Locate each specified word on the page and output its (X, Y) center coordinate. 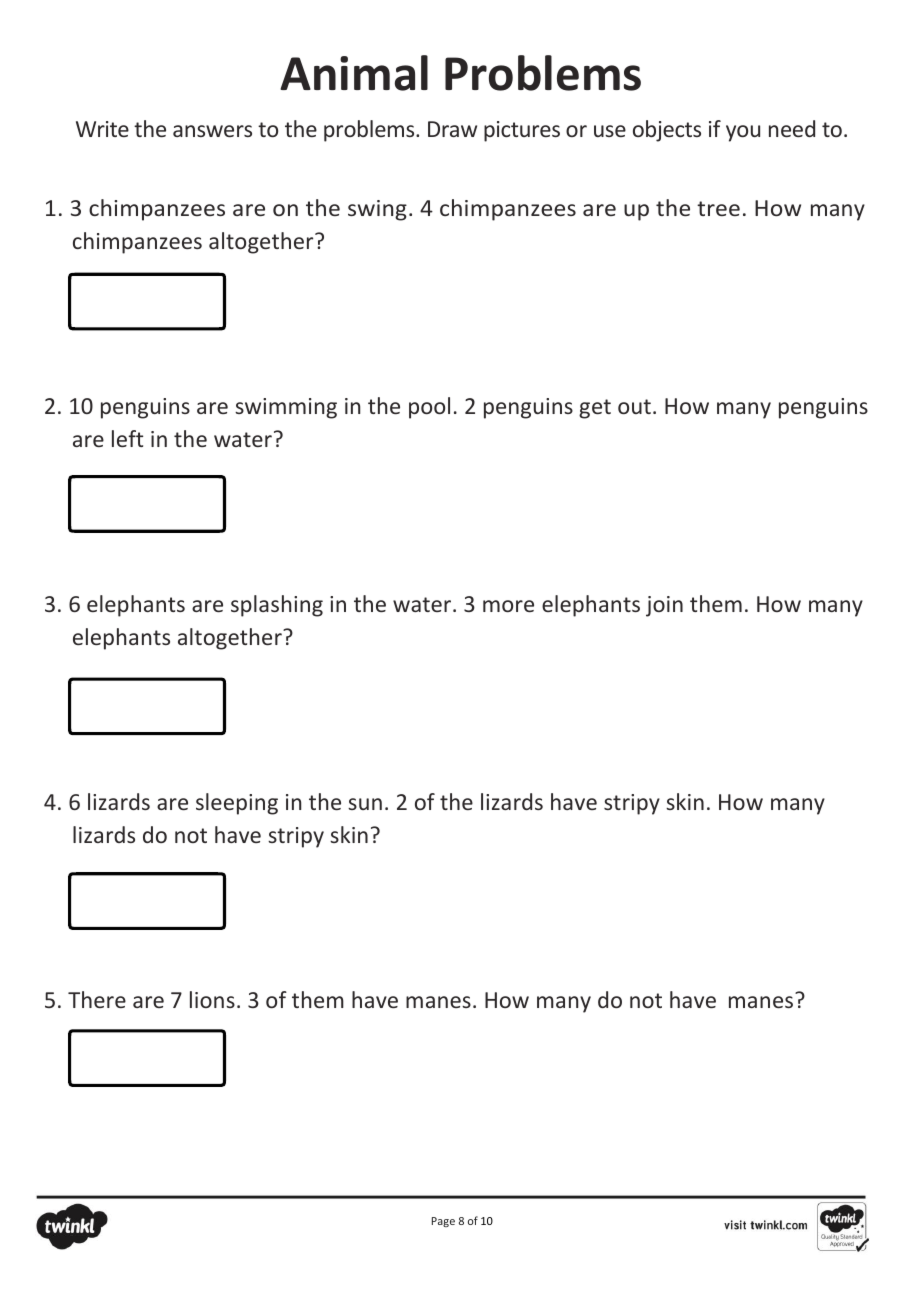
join (664, 606)
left (127, 438)
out (634, 406)
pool (429, 408)
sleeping (237, 804)
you (743, 133)
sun (365, 804)
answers (212, 131)
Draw (452, 129)
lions (212, 999)
